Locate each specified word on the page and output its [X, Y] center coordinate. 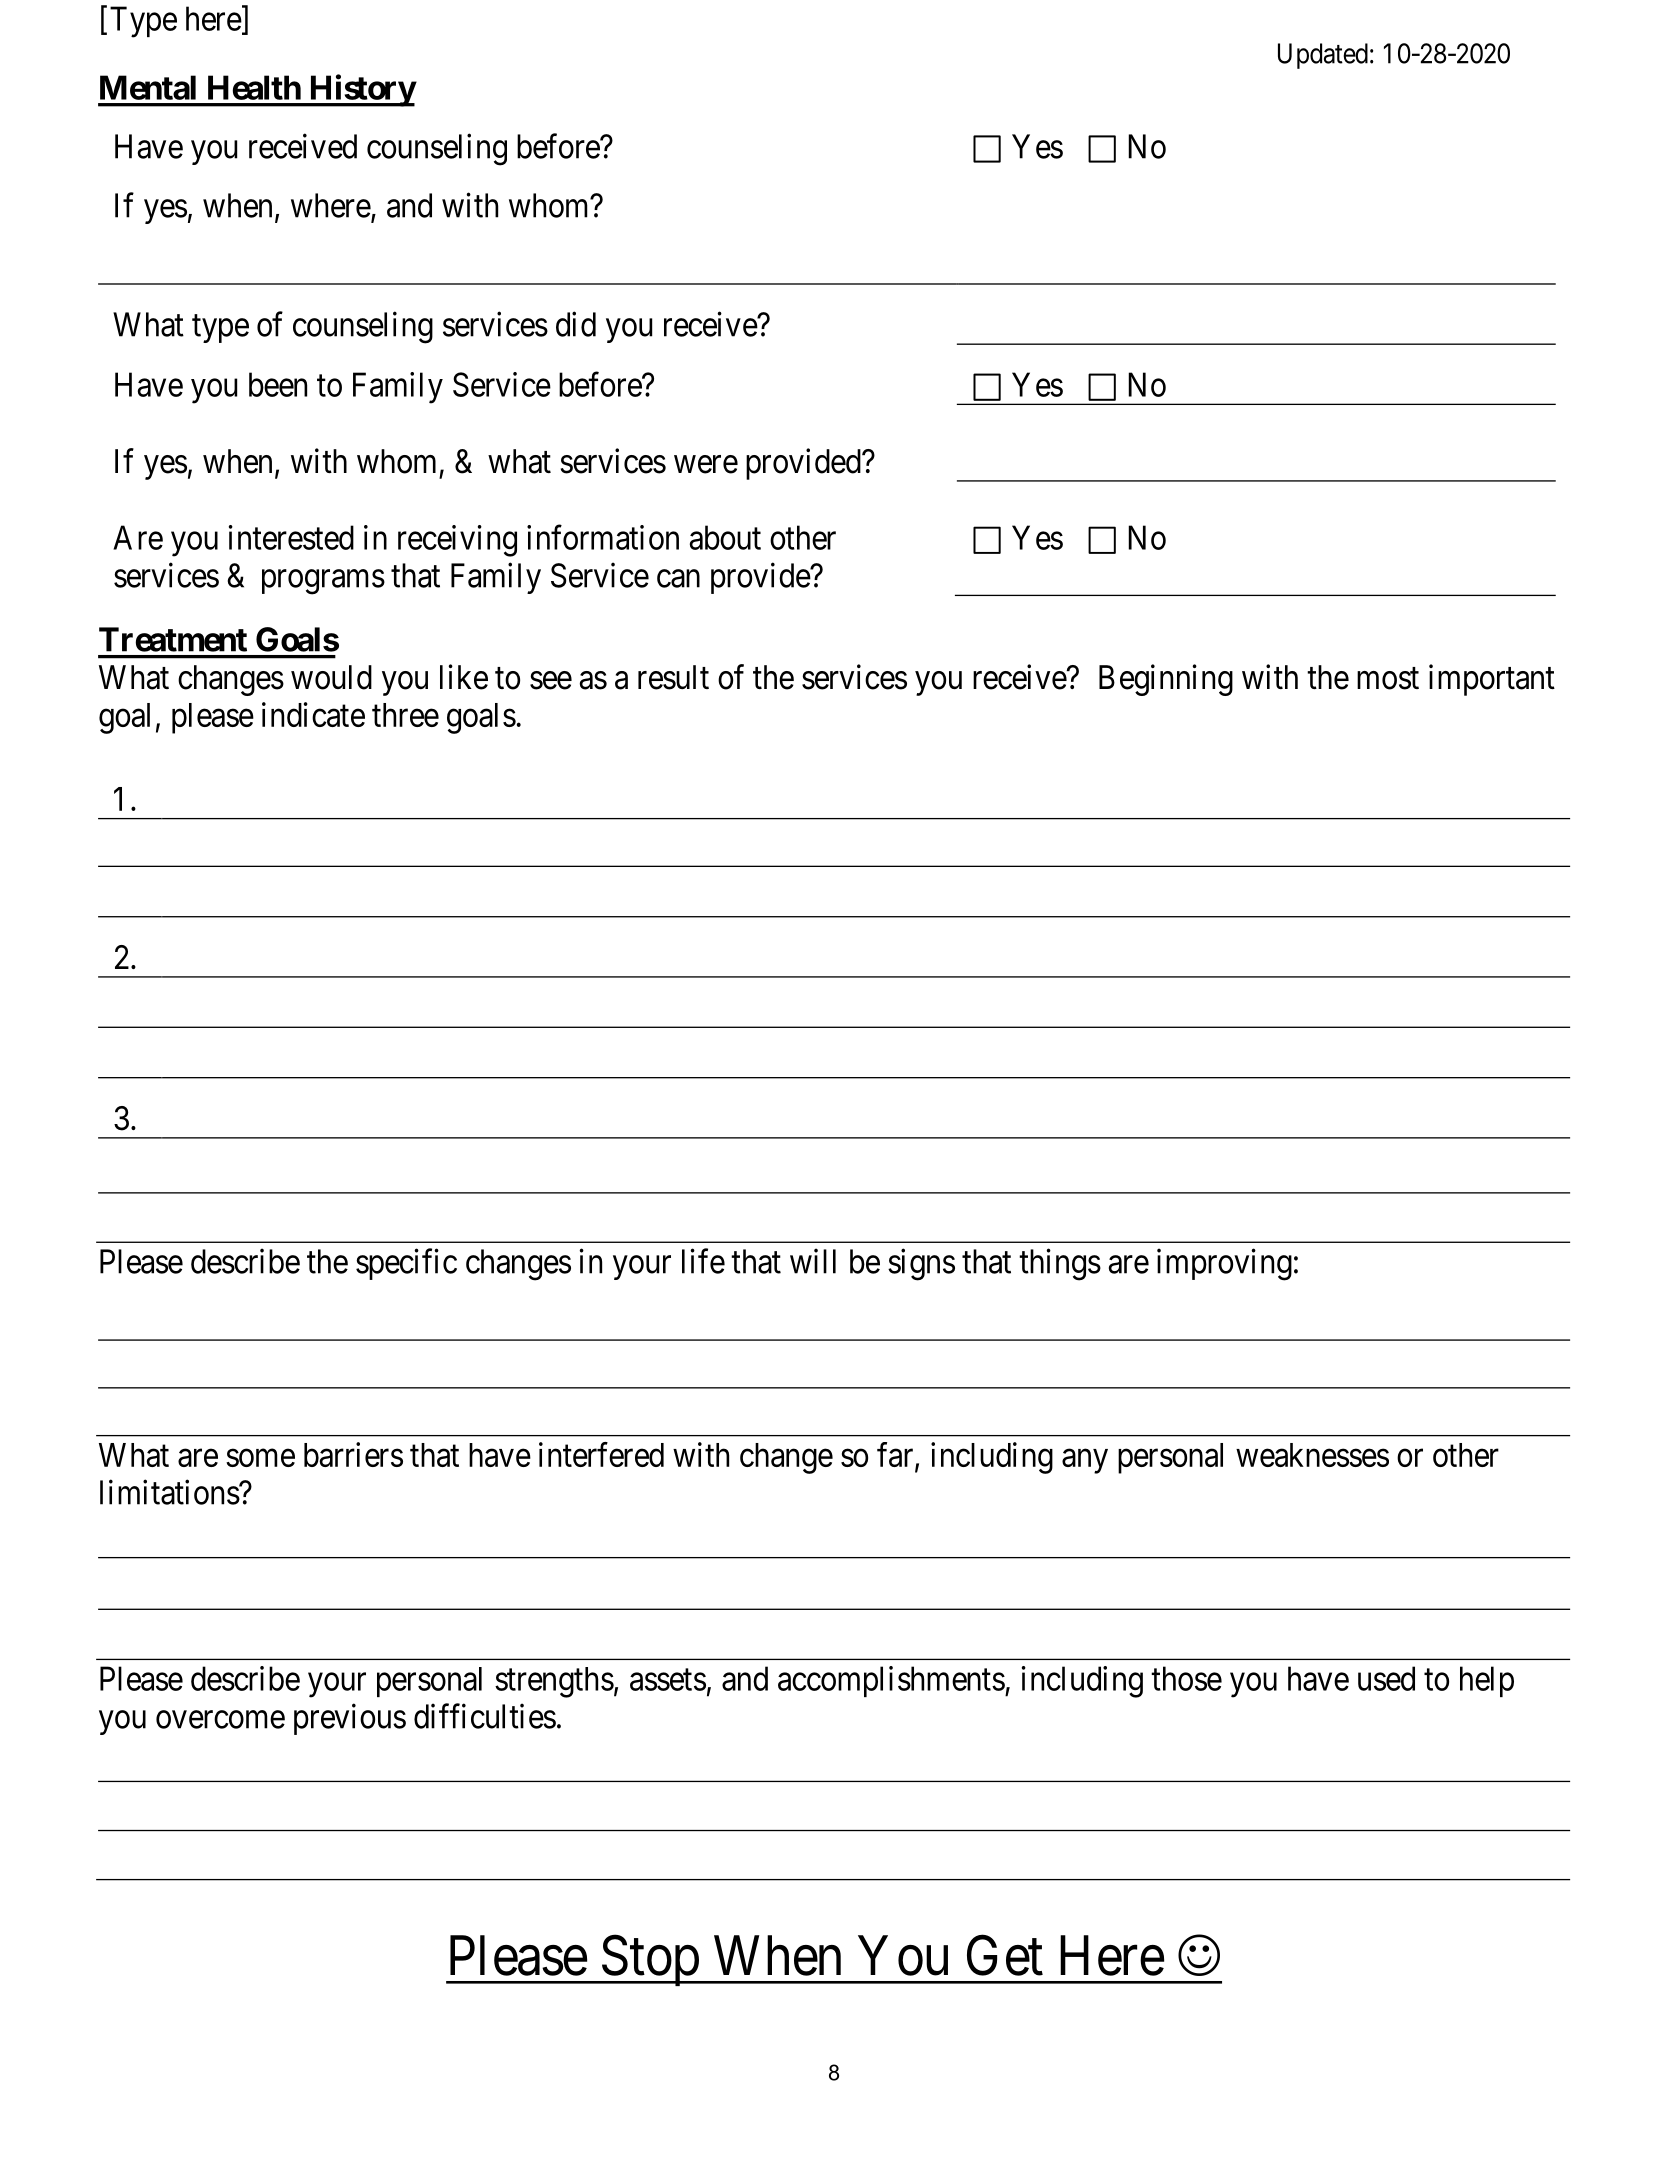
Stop [649, 1961]
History [361, 90]
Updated [1323, 56]
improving [1224, 1265]
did [576, 324]
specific [406, 1264]
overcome [220, 1720]
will [813, 1261]
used [1386, 1678]
